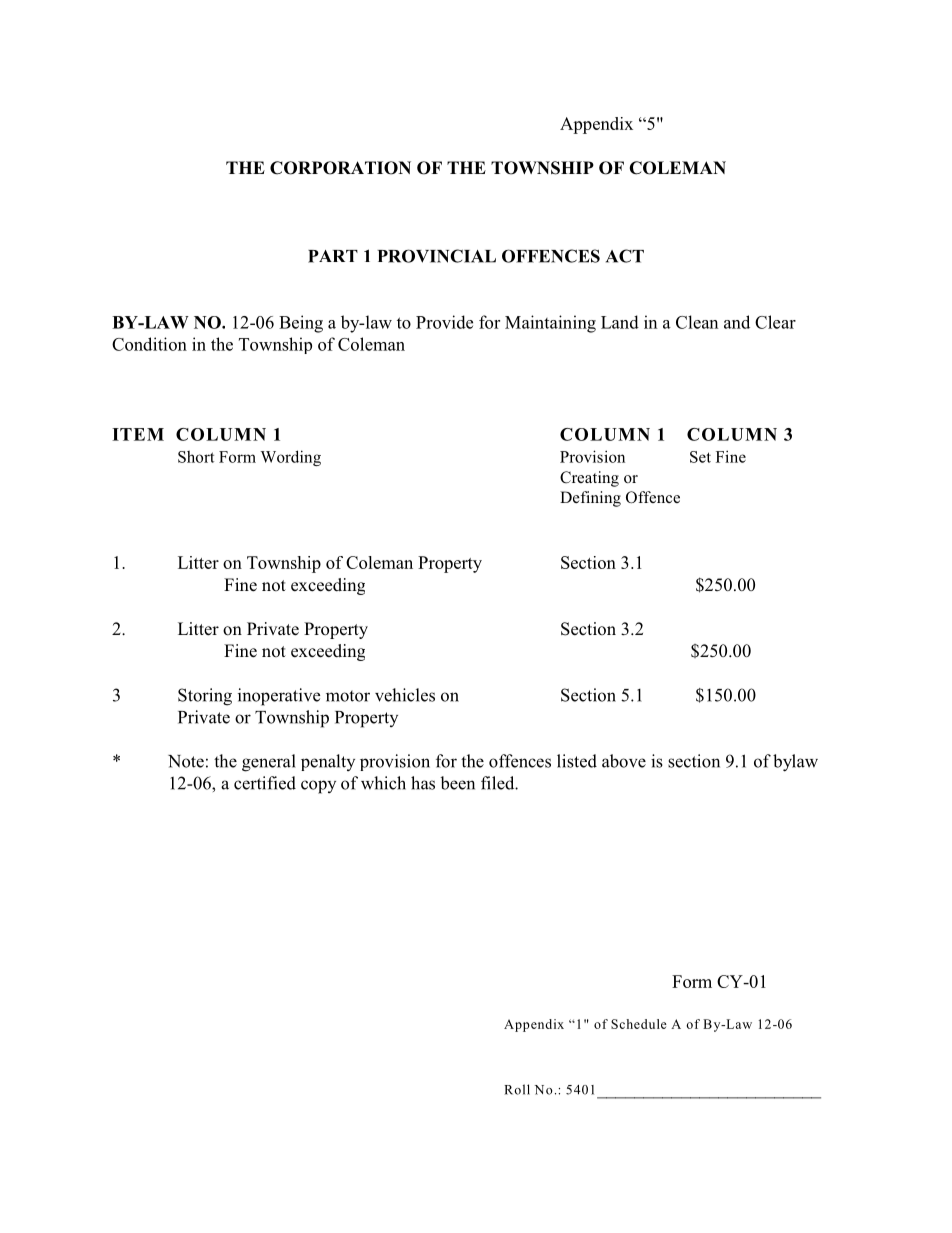 The width and height of the screenshot is (952, 1233). Describe the element at coordinates (517, 1089) in the screenshot. I see `Roll` at that location.
